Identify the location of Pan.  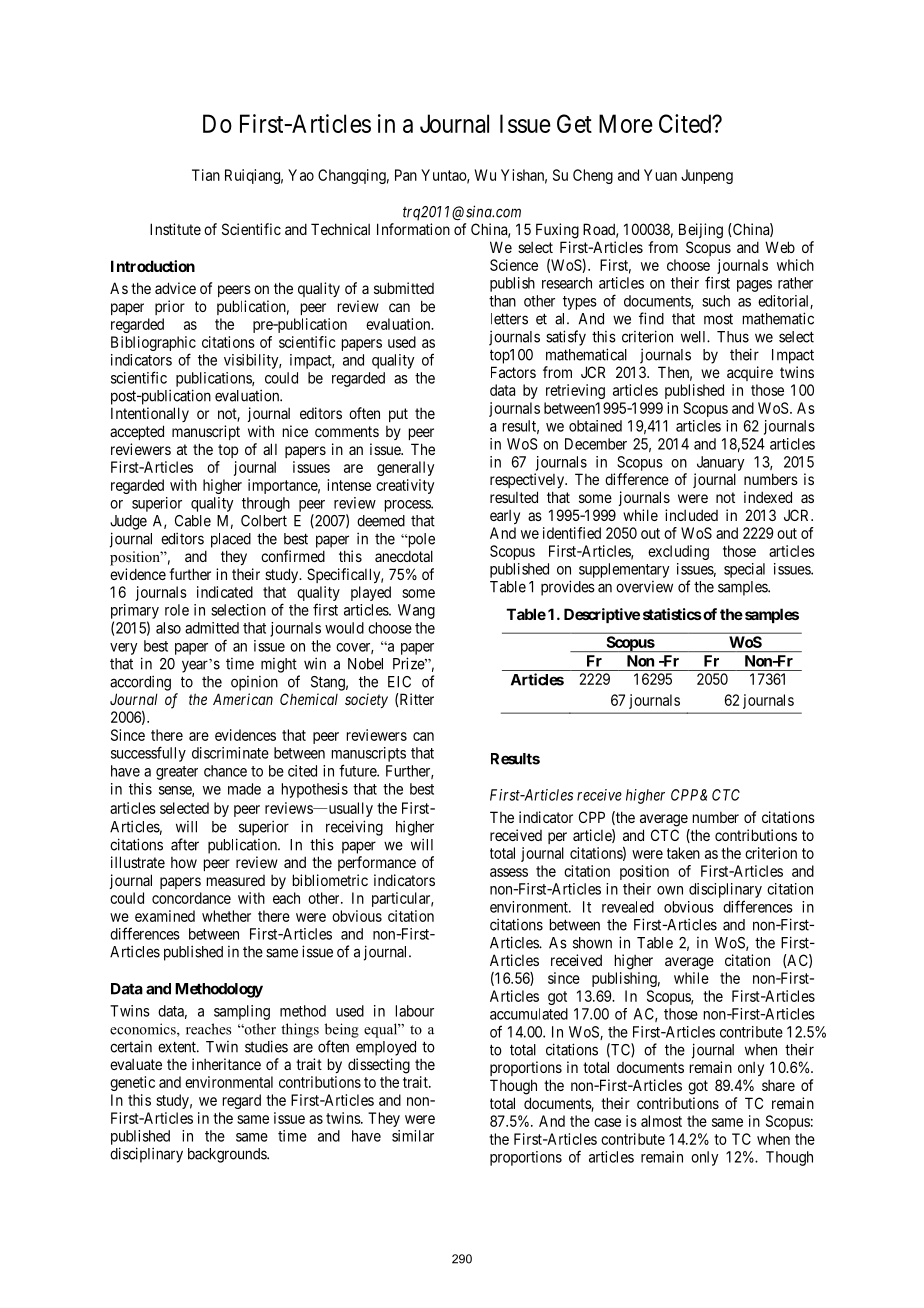
(406, 175).
